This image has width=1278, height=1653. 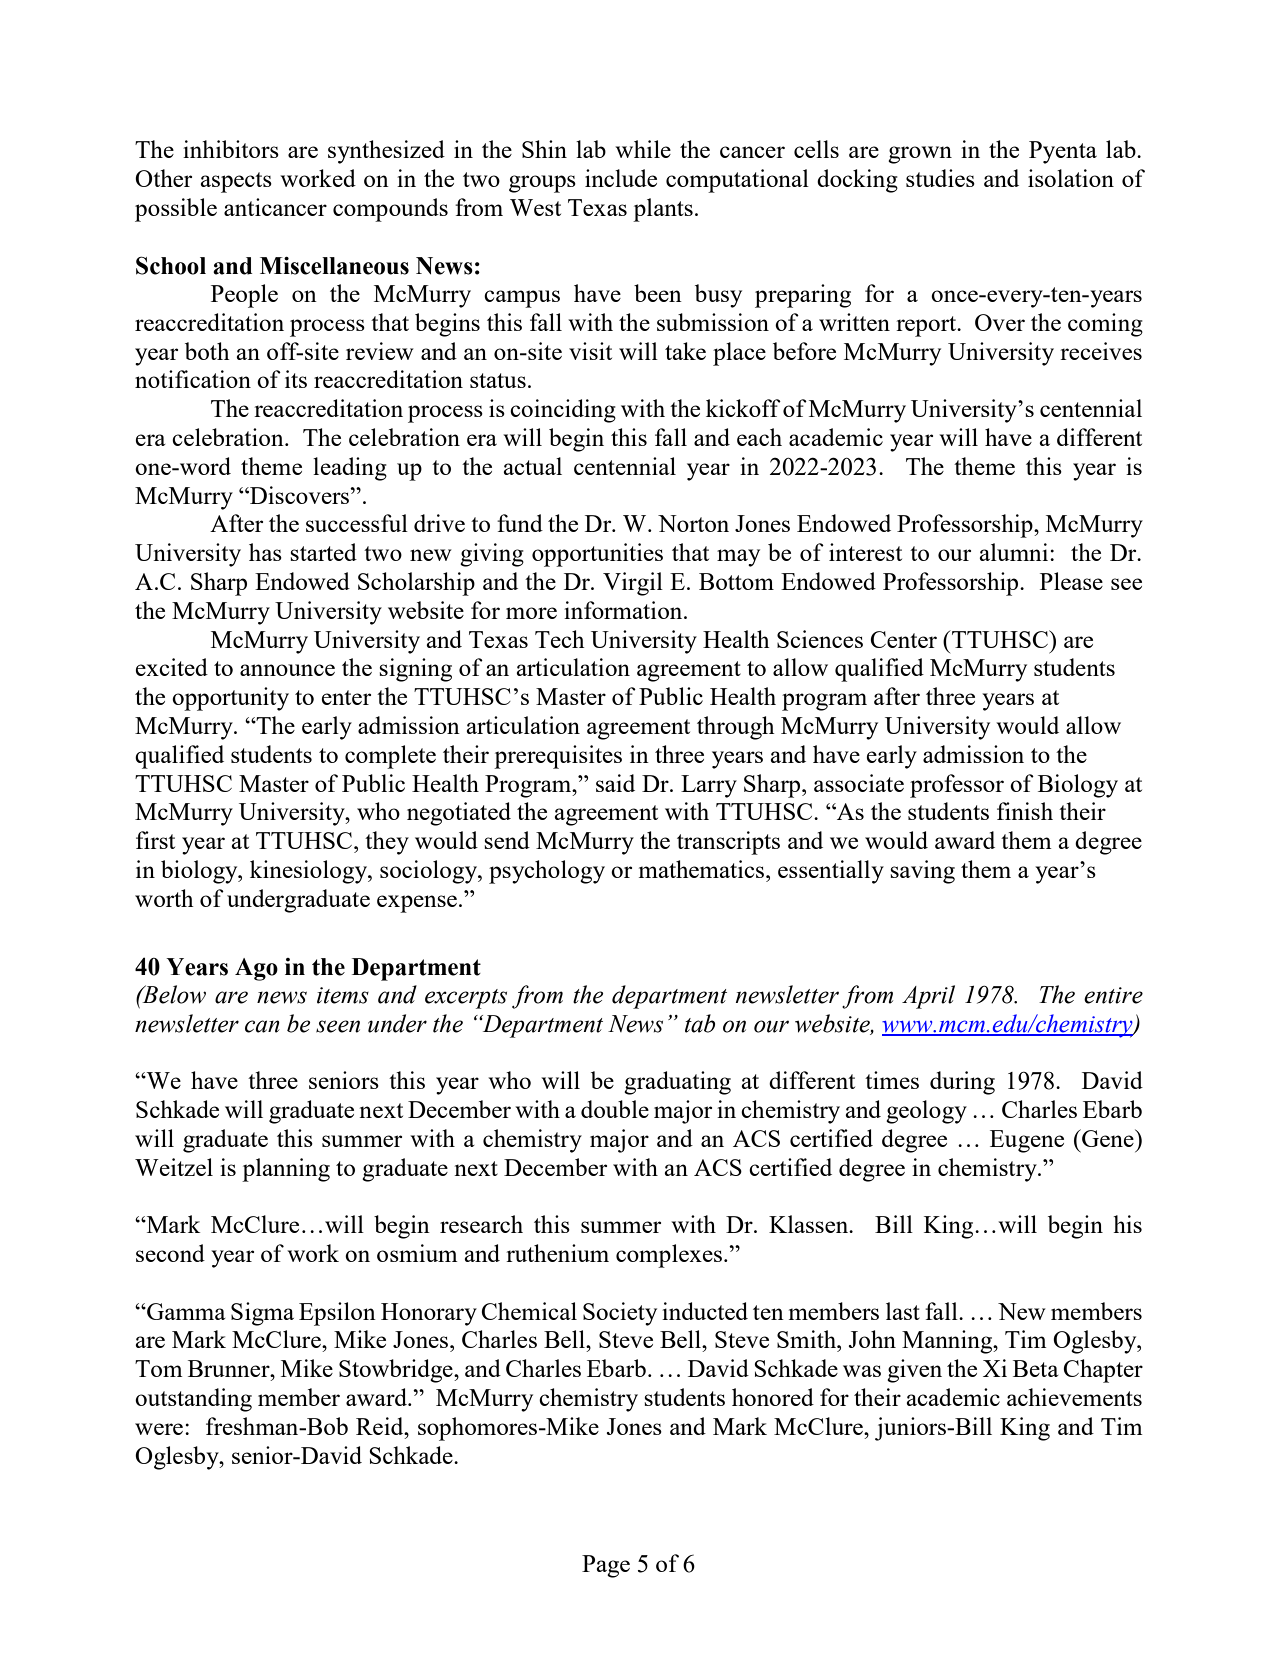 I want to click on Ago, so click(x=256, y=969).
